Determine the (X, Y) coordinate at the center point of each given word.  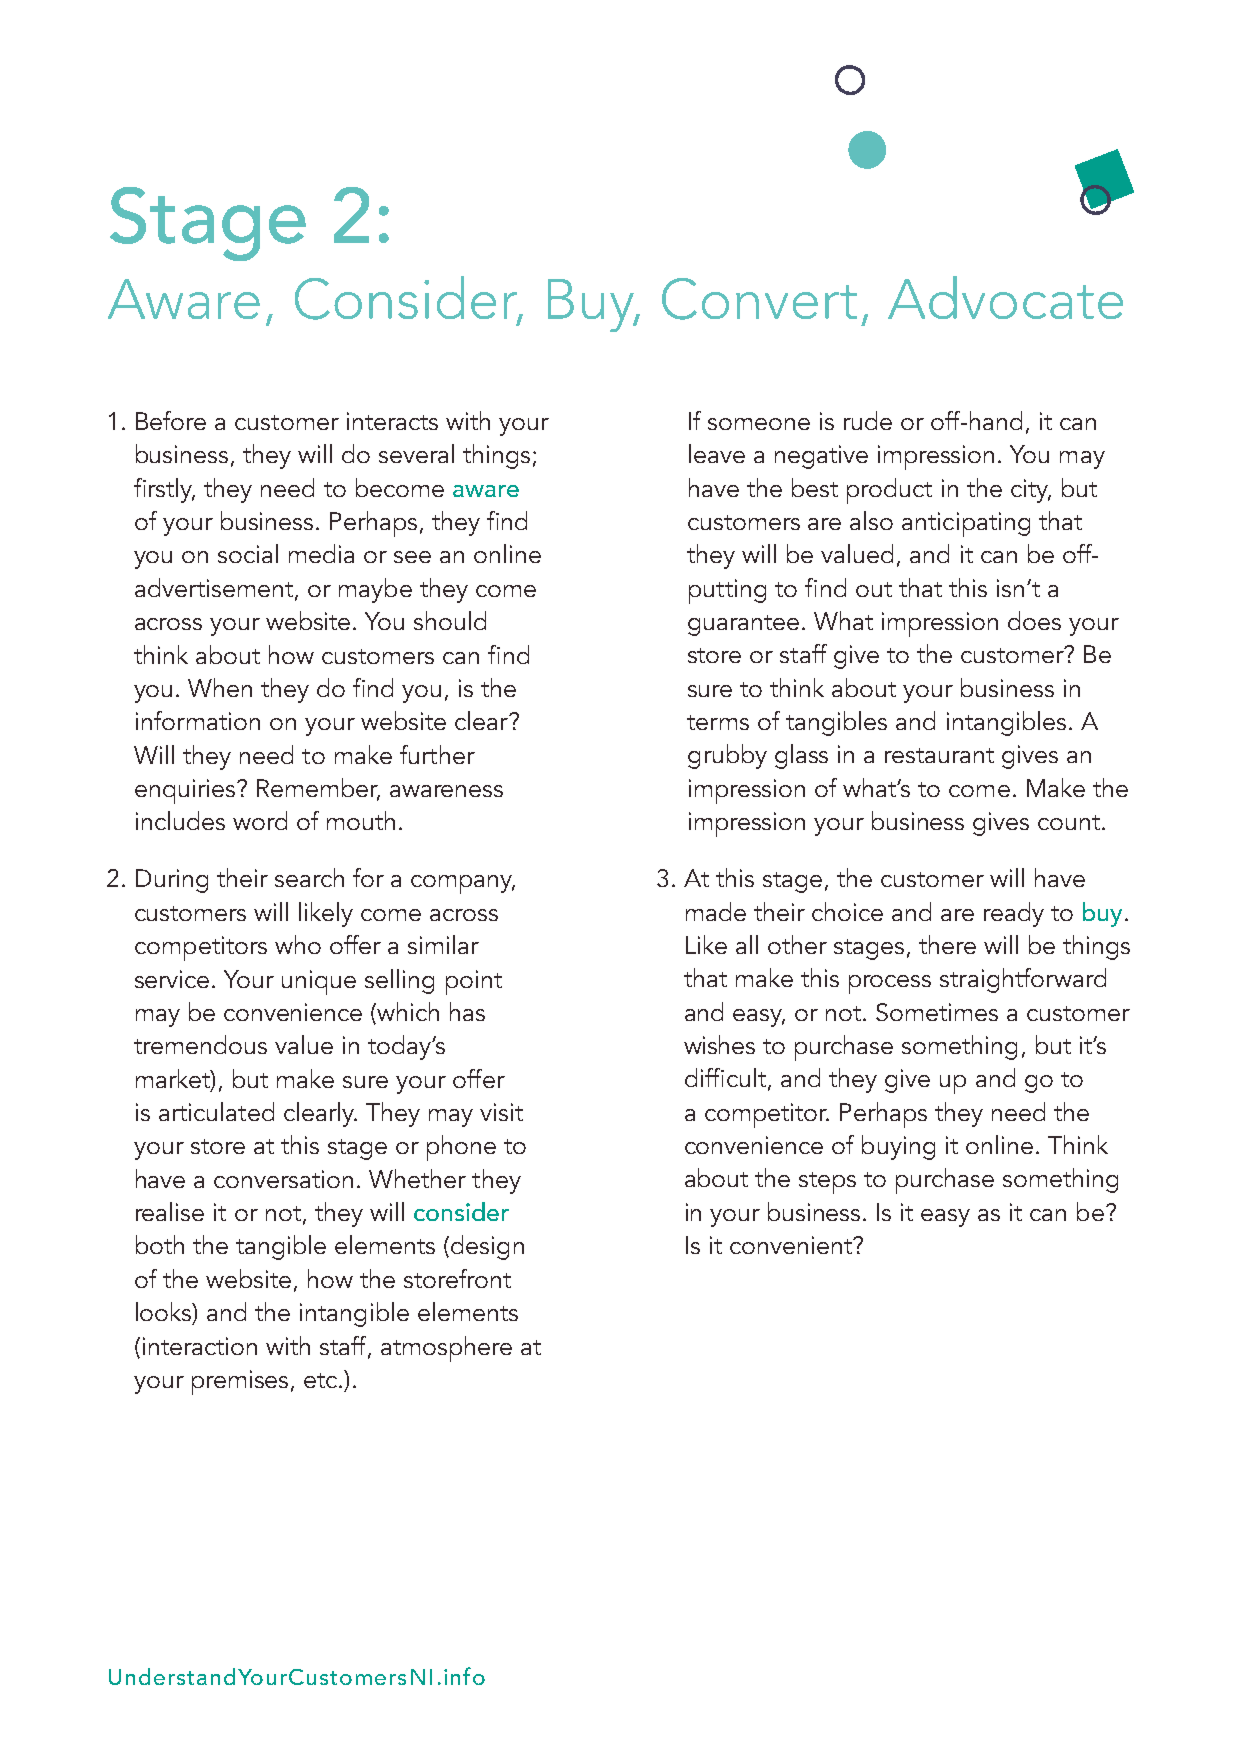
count (1070, 822)
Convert (759, 299)
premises (242, 1382)
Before (171, 420)
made (716, 911)
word (260, 820)
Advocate (1005, 297)
